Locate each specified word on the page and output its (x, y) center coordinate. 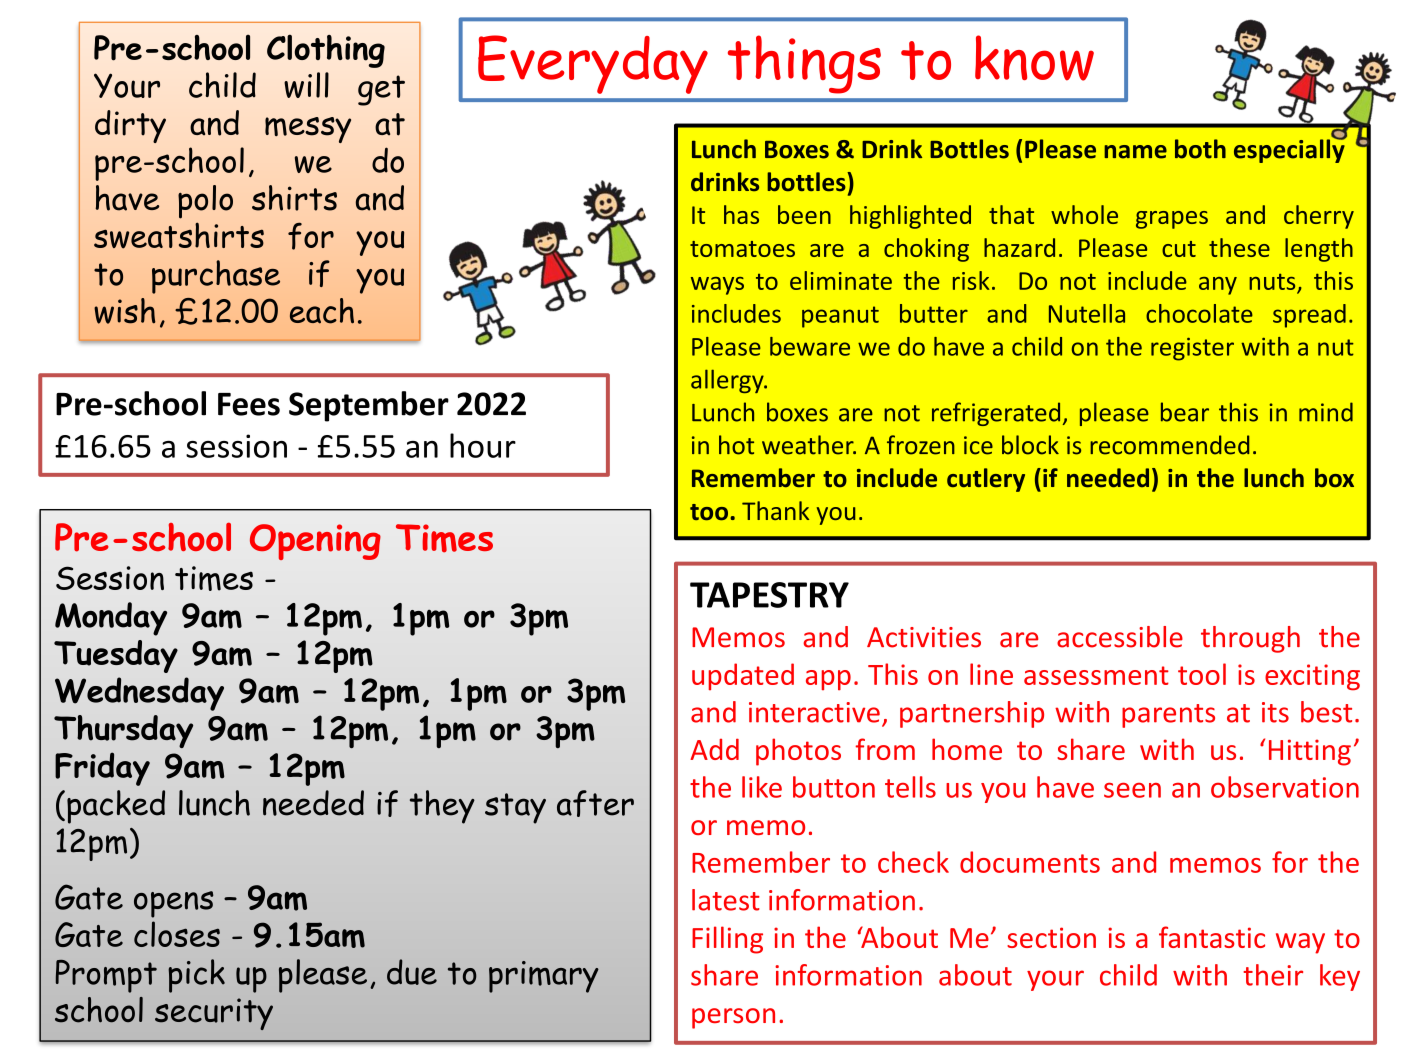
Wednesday (139, 694)
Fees (249, 404)
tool (1202, 674)
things (804, 64)
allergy (728, 381)
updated (743, 676)
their (1273, 975)
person (733, 1018)
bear (1185, 412)
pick (196, 976)
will (306, 85)
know (1034, 58)
